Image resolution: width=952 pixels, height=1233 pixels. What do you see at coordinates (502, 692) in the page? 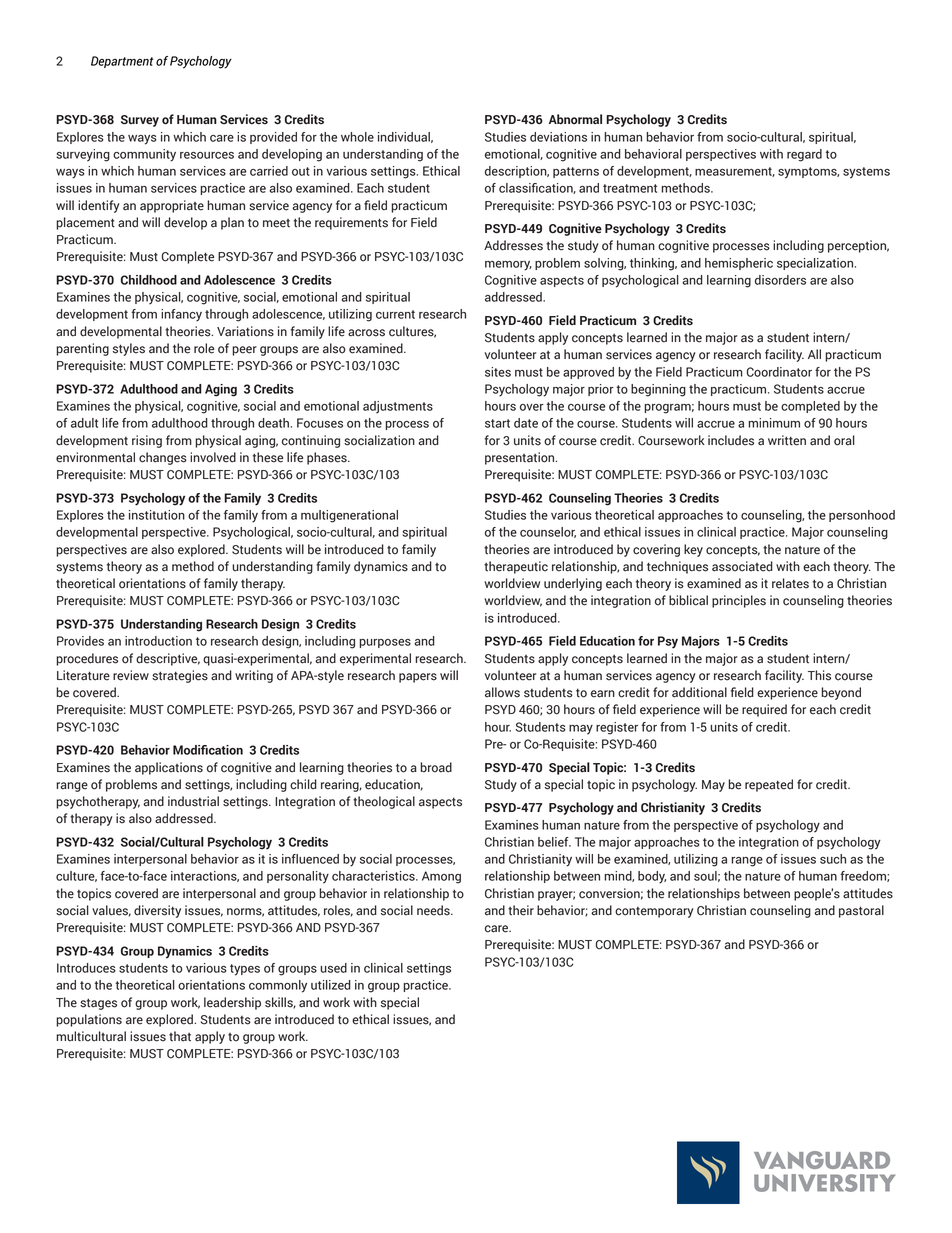
I see `allows` at bounding box center [502, 692].
